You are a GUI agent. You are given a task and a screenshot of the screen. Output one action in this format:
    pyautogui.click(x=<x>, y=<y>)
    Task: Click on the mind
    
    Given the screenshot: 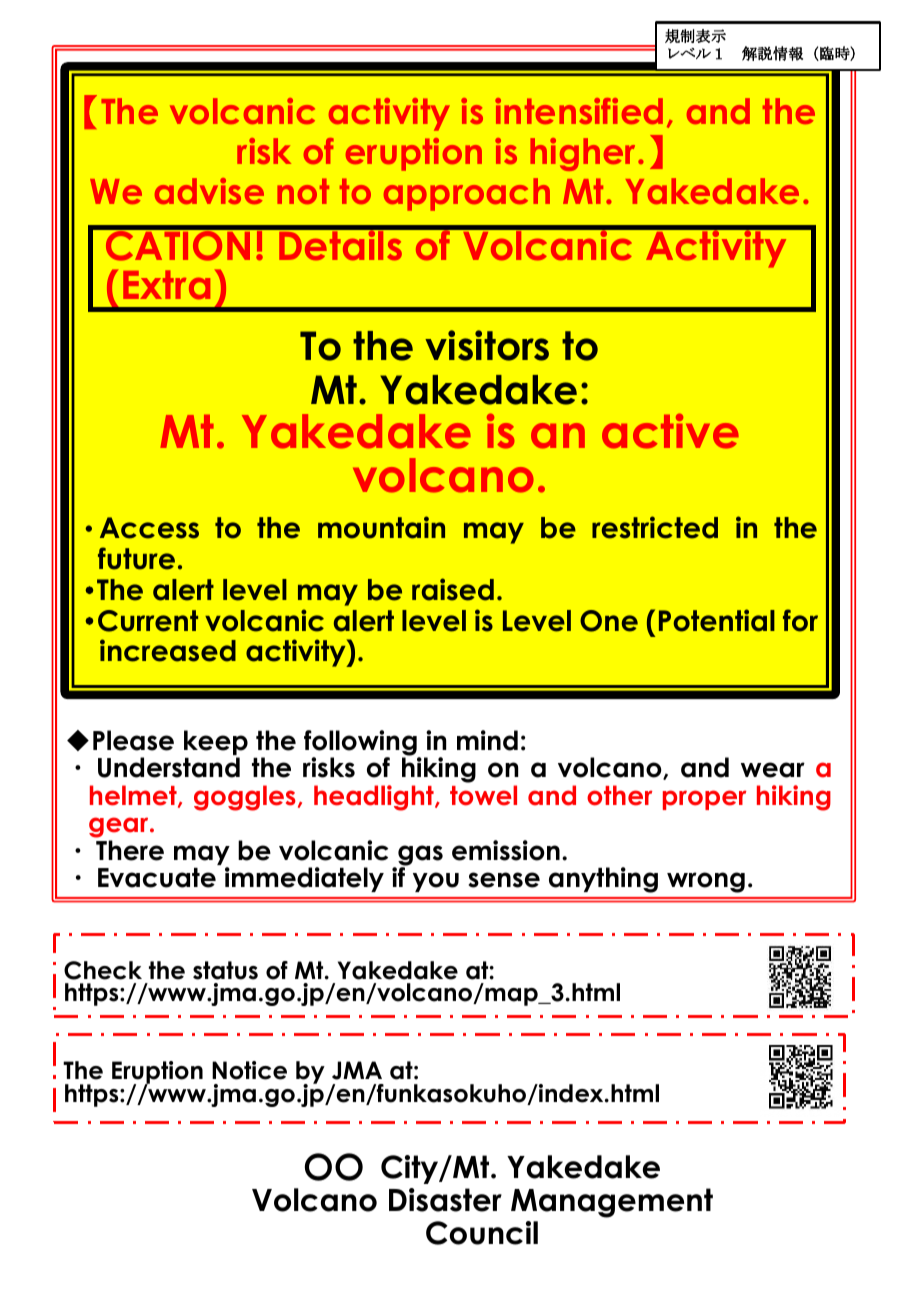 What is the action you would take?
    pyautogui.click(x=487, y=740)
